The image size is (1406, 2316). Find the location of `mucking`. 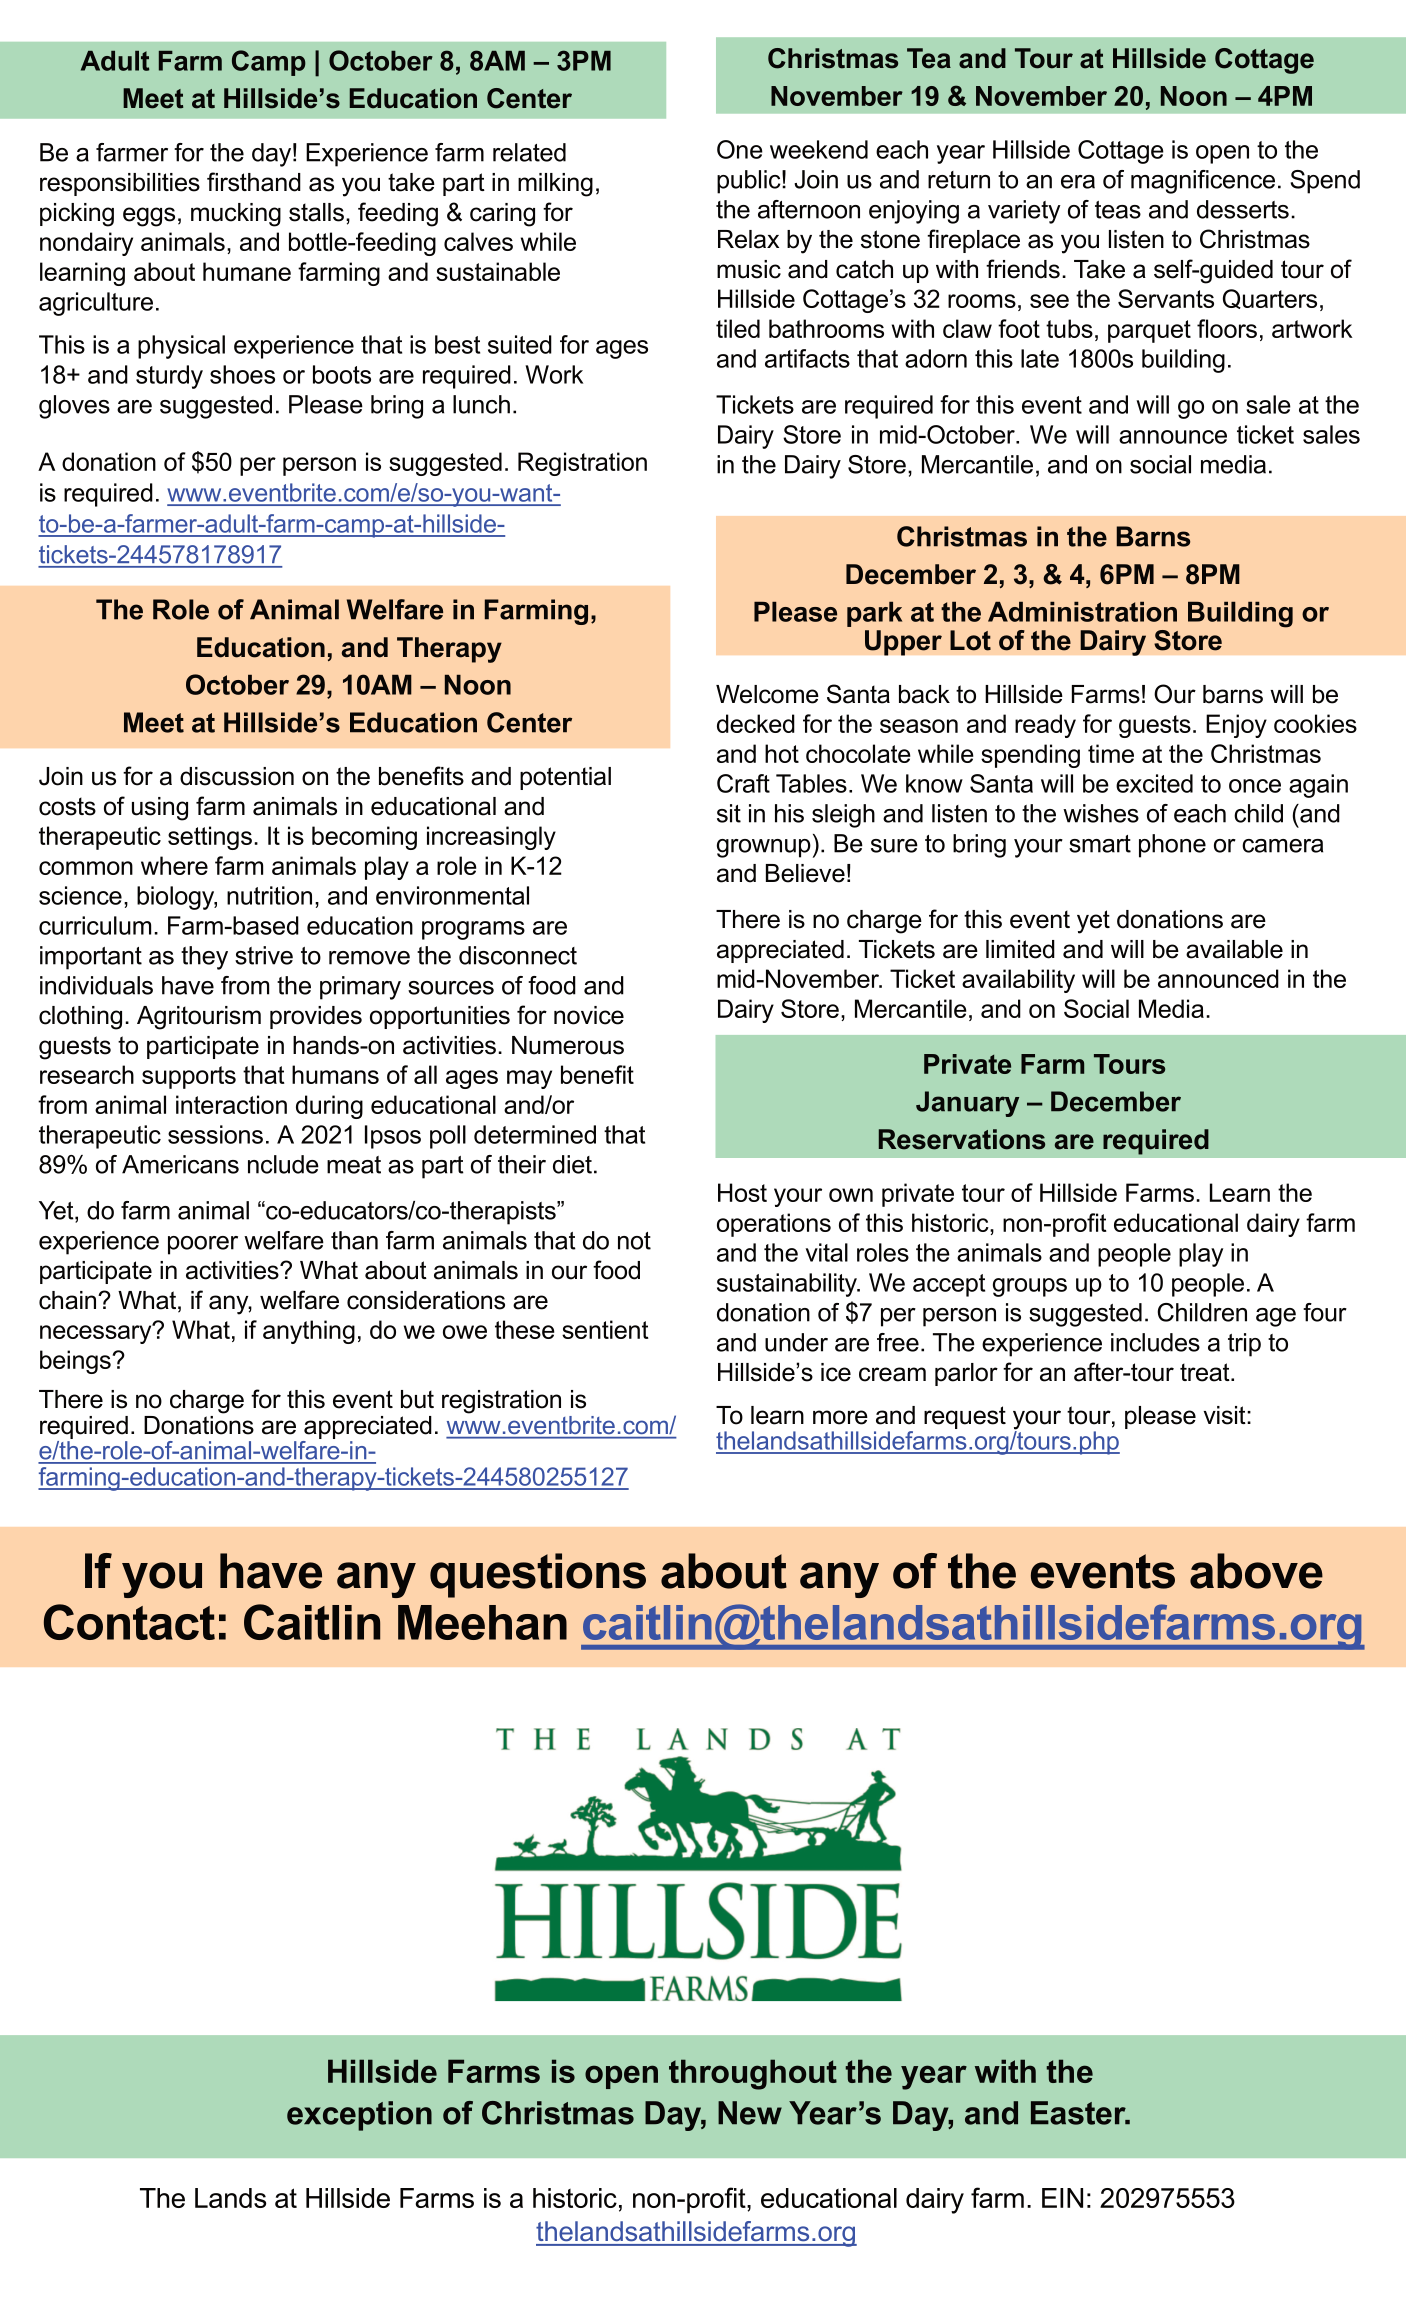

mucking is located at coordinates (236, 215).
